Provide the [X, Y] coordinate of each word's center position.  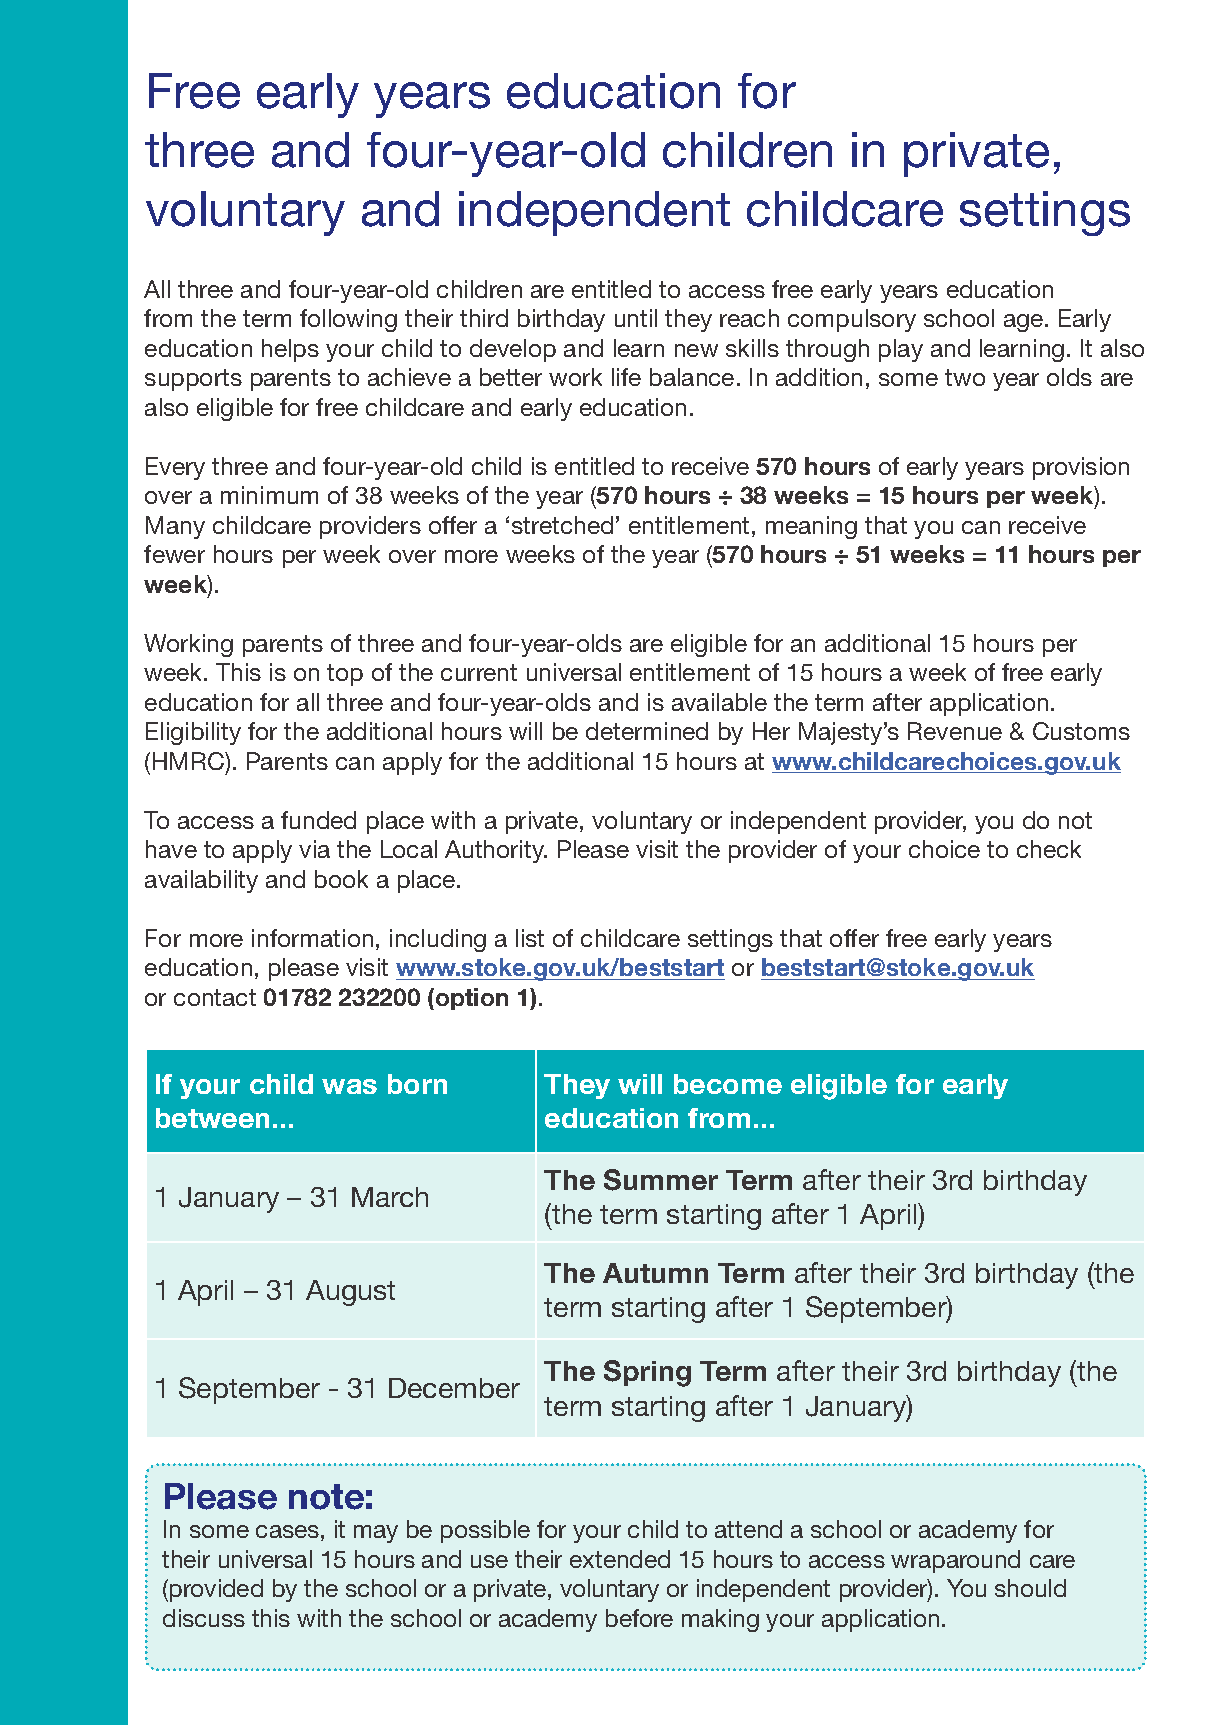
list [530, 938]
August [350, 1293]
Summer [661, 1180]
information [312, 938]
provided [216, 1590]
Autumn [655, 1273]
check [1049, 849]
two [965, 377]
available [719, 702]
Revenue [955, 731]
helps [290, 350]
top [345, 675]
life [626, 377]
